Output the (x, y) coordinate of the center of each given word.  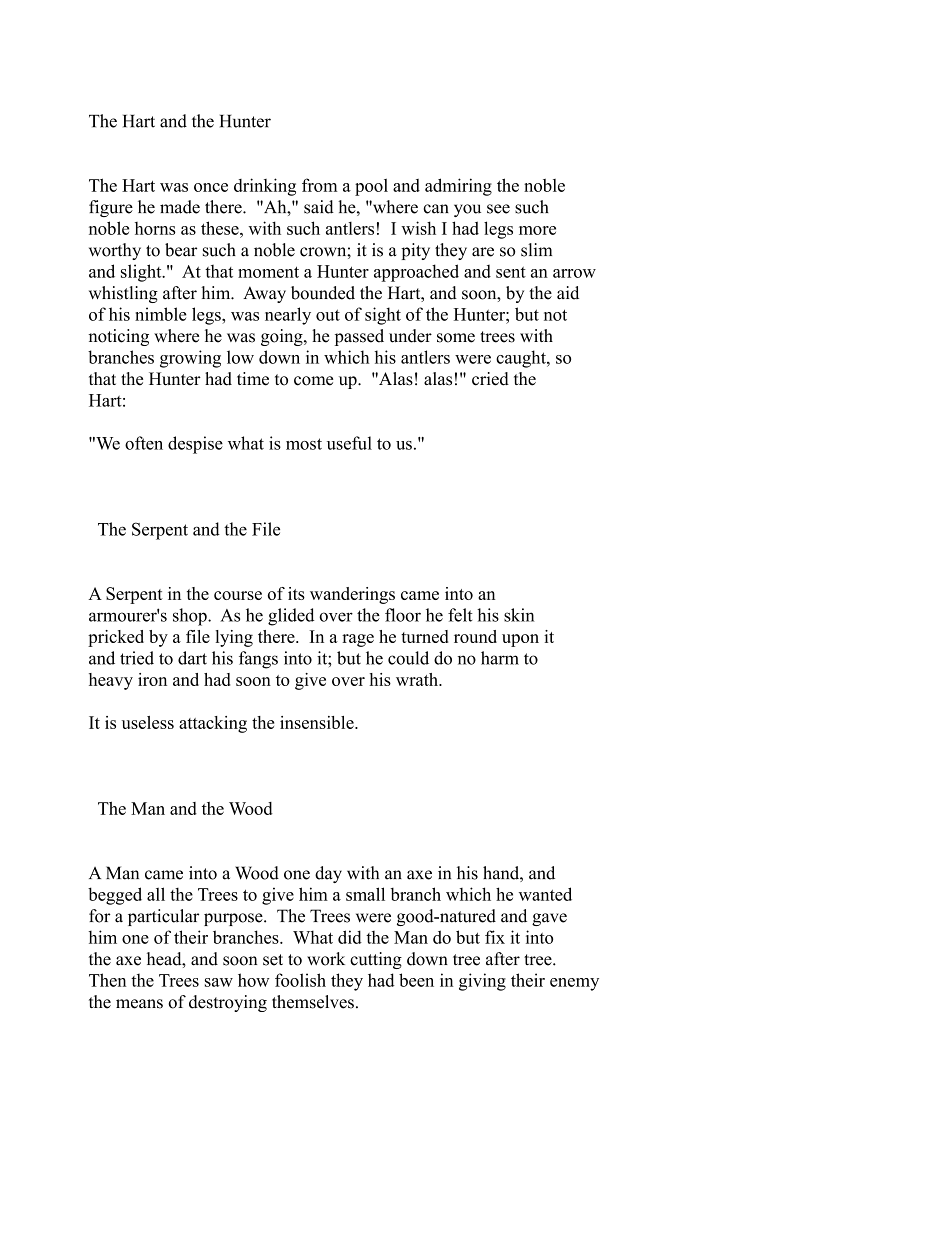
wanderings (352, 595)
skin (519, 615)
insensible (318, 722)
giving (482, 982)
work (326, 959)
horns (155, 228)
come (313, 381)
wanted (545, 894)
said (319, 207)
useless (148, 722)
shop (191, 617)
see (498, 209)
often (144, 443)
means (139, 1004)
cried (490, 379)
